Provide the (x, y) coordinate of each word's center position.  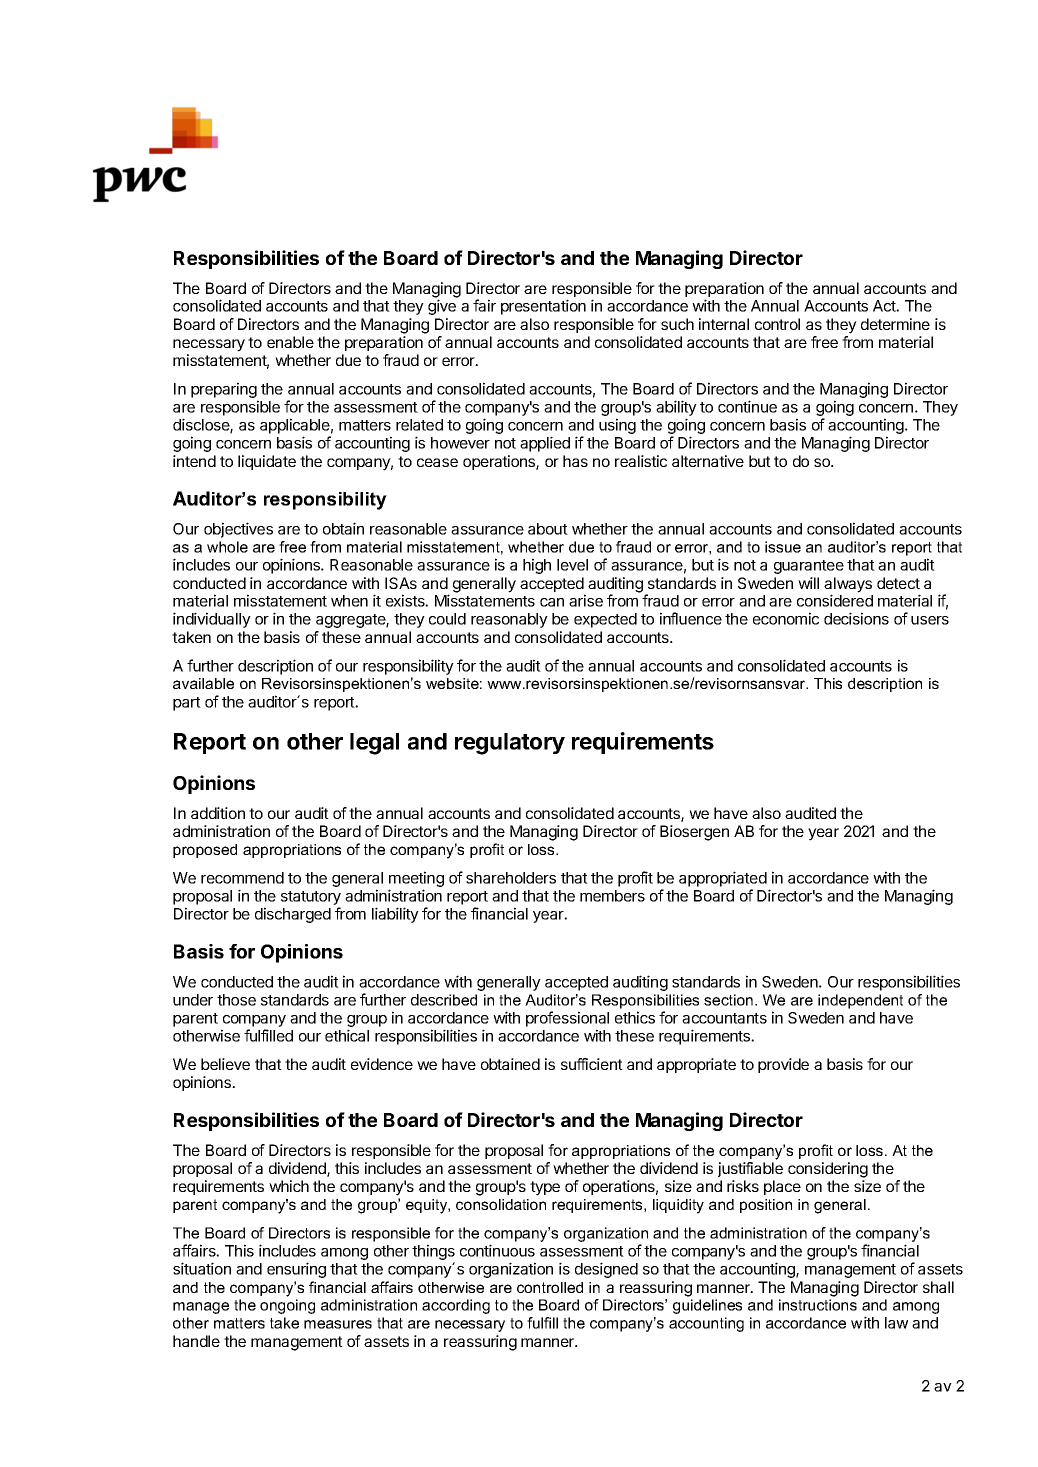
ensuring (296, 1270)
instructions (818, 1305)
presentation (543, 307)
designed (606, 1270)
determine (895, 324)
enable (290, 342)
